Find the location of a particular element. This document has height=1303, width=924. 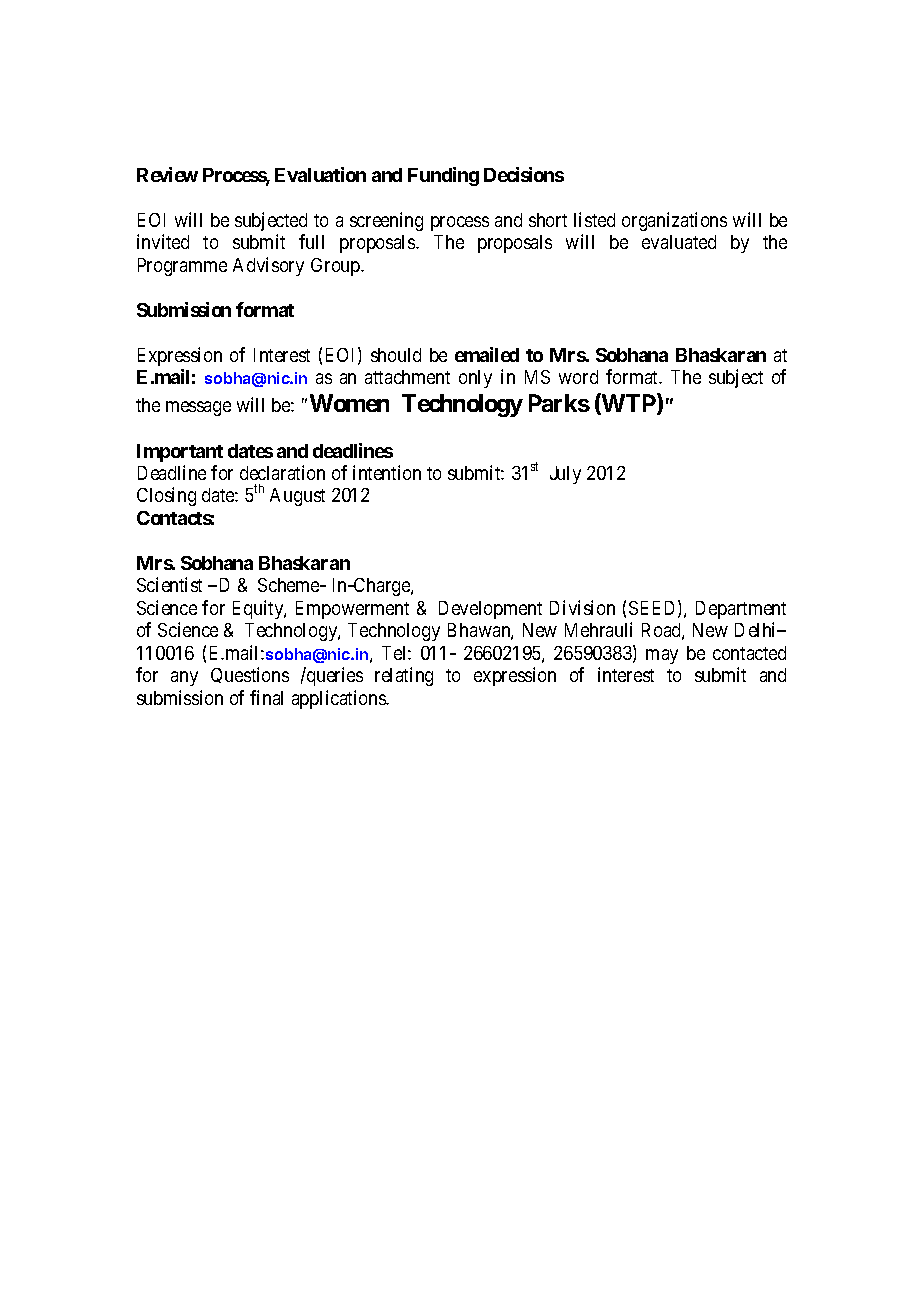

word is located at coordinates (578, 377).
